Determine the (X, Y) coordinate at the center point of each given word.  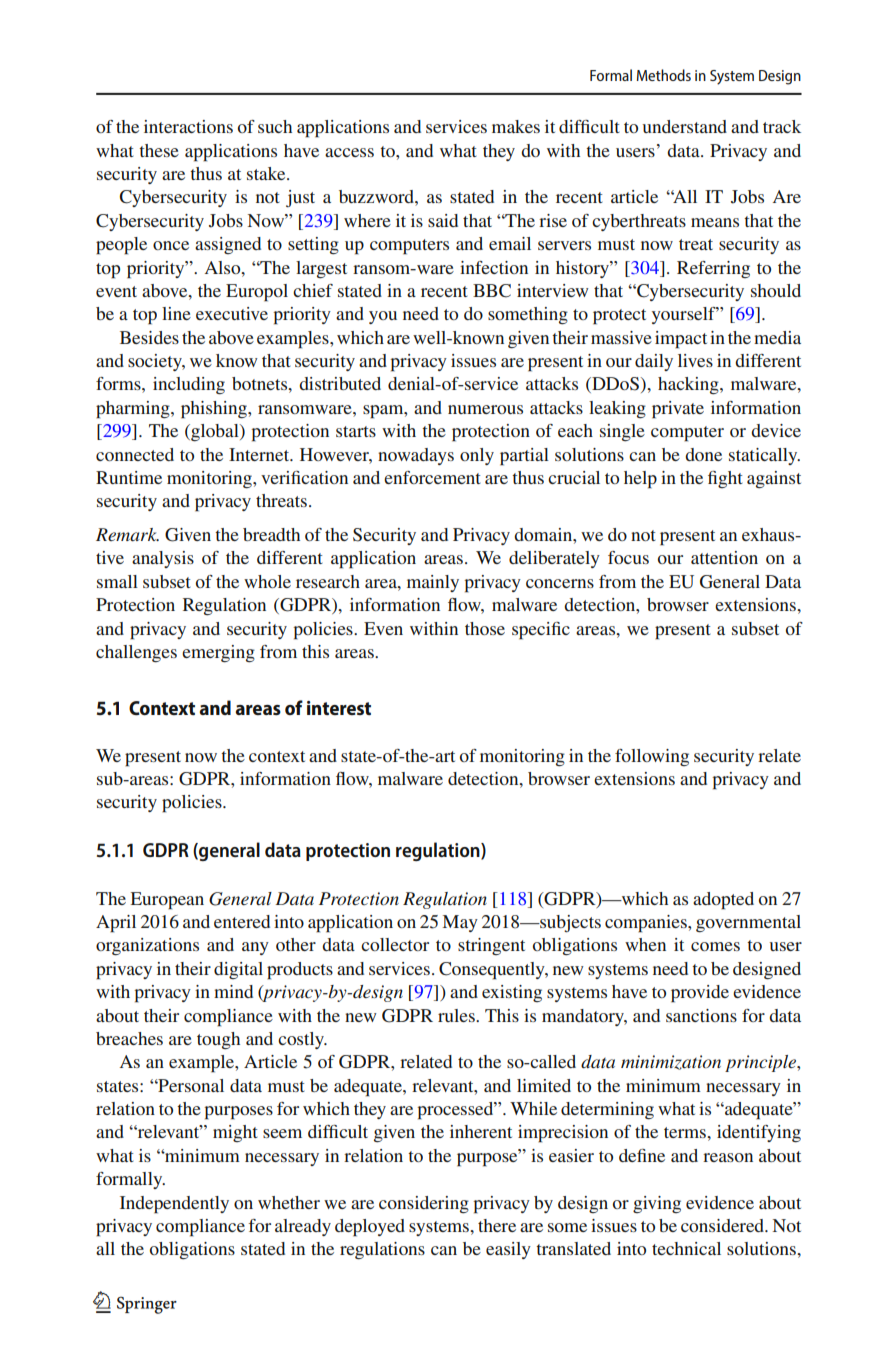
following (652, 757)
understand (685, 126)
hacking (689, 385)
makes (516, 126)
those (485, 628)
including (189, 385)
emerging (218, 653)
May (460, 923)
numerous (485, 409)
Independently (174, 1205)
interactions (188, 126)
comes (715, 946)
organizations (147, 946)
